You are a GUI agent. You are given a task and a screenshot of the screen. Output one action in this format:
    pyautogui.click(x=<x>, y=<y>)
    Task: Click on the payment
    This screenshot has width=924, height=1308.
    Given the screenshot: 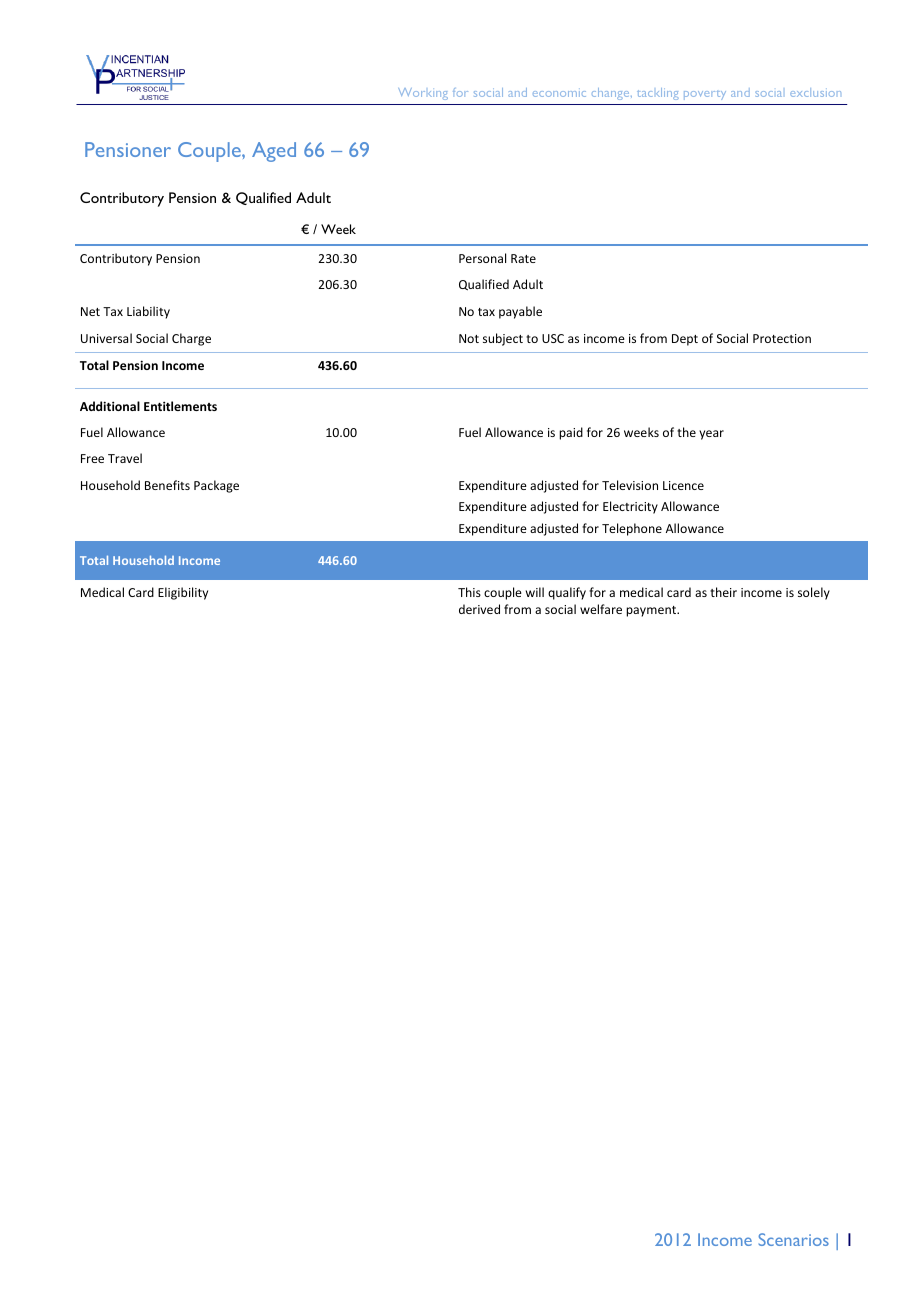 What is the action you would take?
    pyautogui.click(x=652, y=611)
